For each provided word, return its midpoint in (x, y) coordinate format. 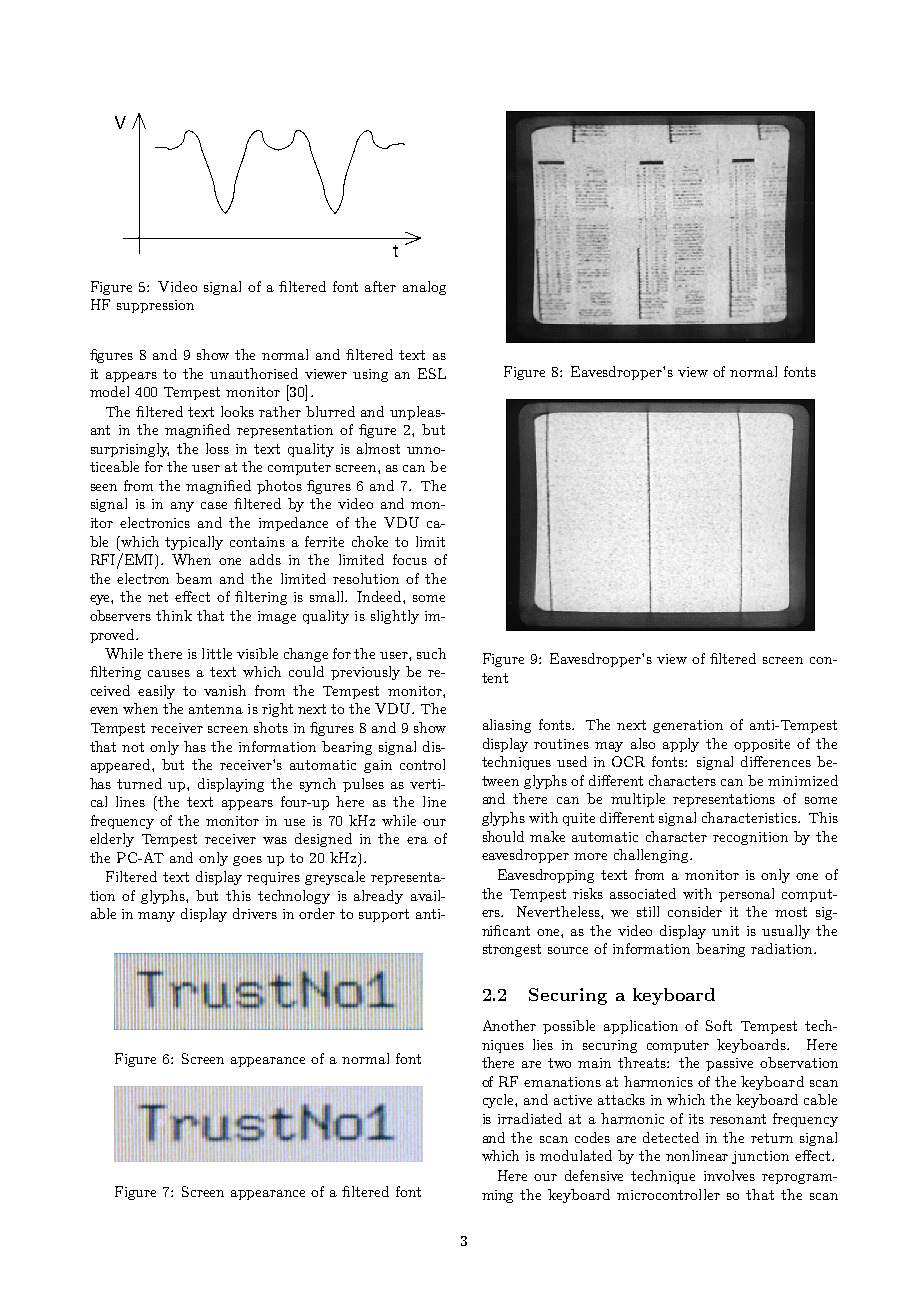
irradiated (530, 1118)
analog (424, 288)
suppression (155, 306)
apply (681, 745)
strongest (512, 950)
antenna (216, 709)
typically (194, 543)
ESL (432, 373)
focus (410, 559)
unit (725, 931)
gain (378, 766)
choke (370, 541)
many (156, 917)
